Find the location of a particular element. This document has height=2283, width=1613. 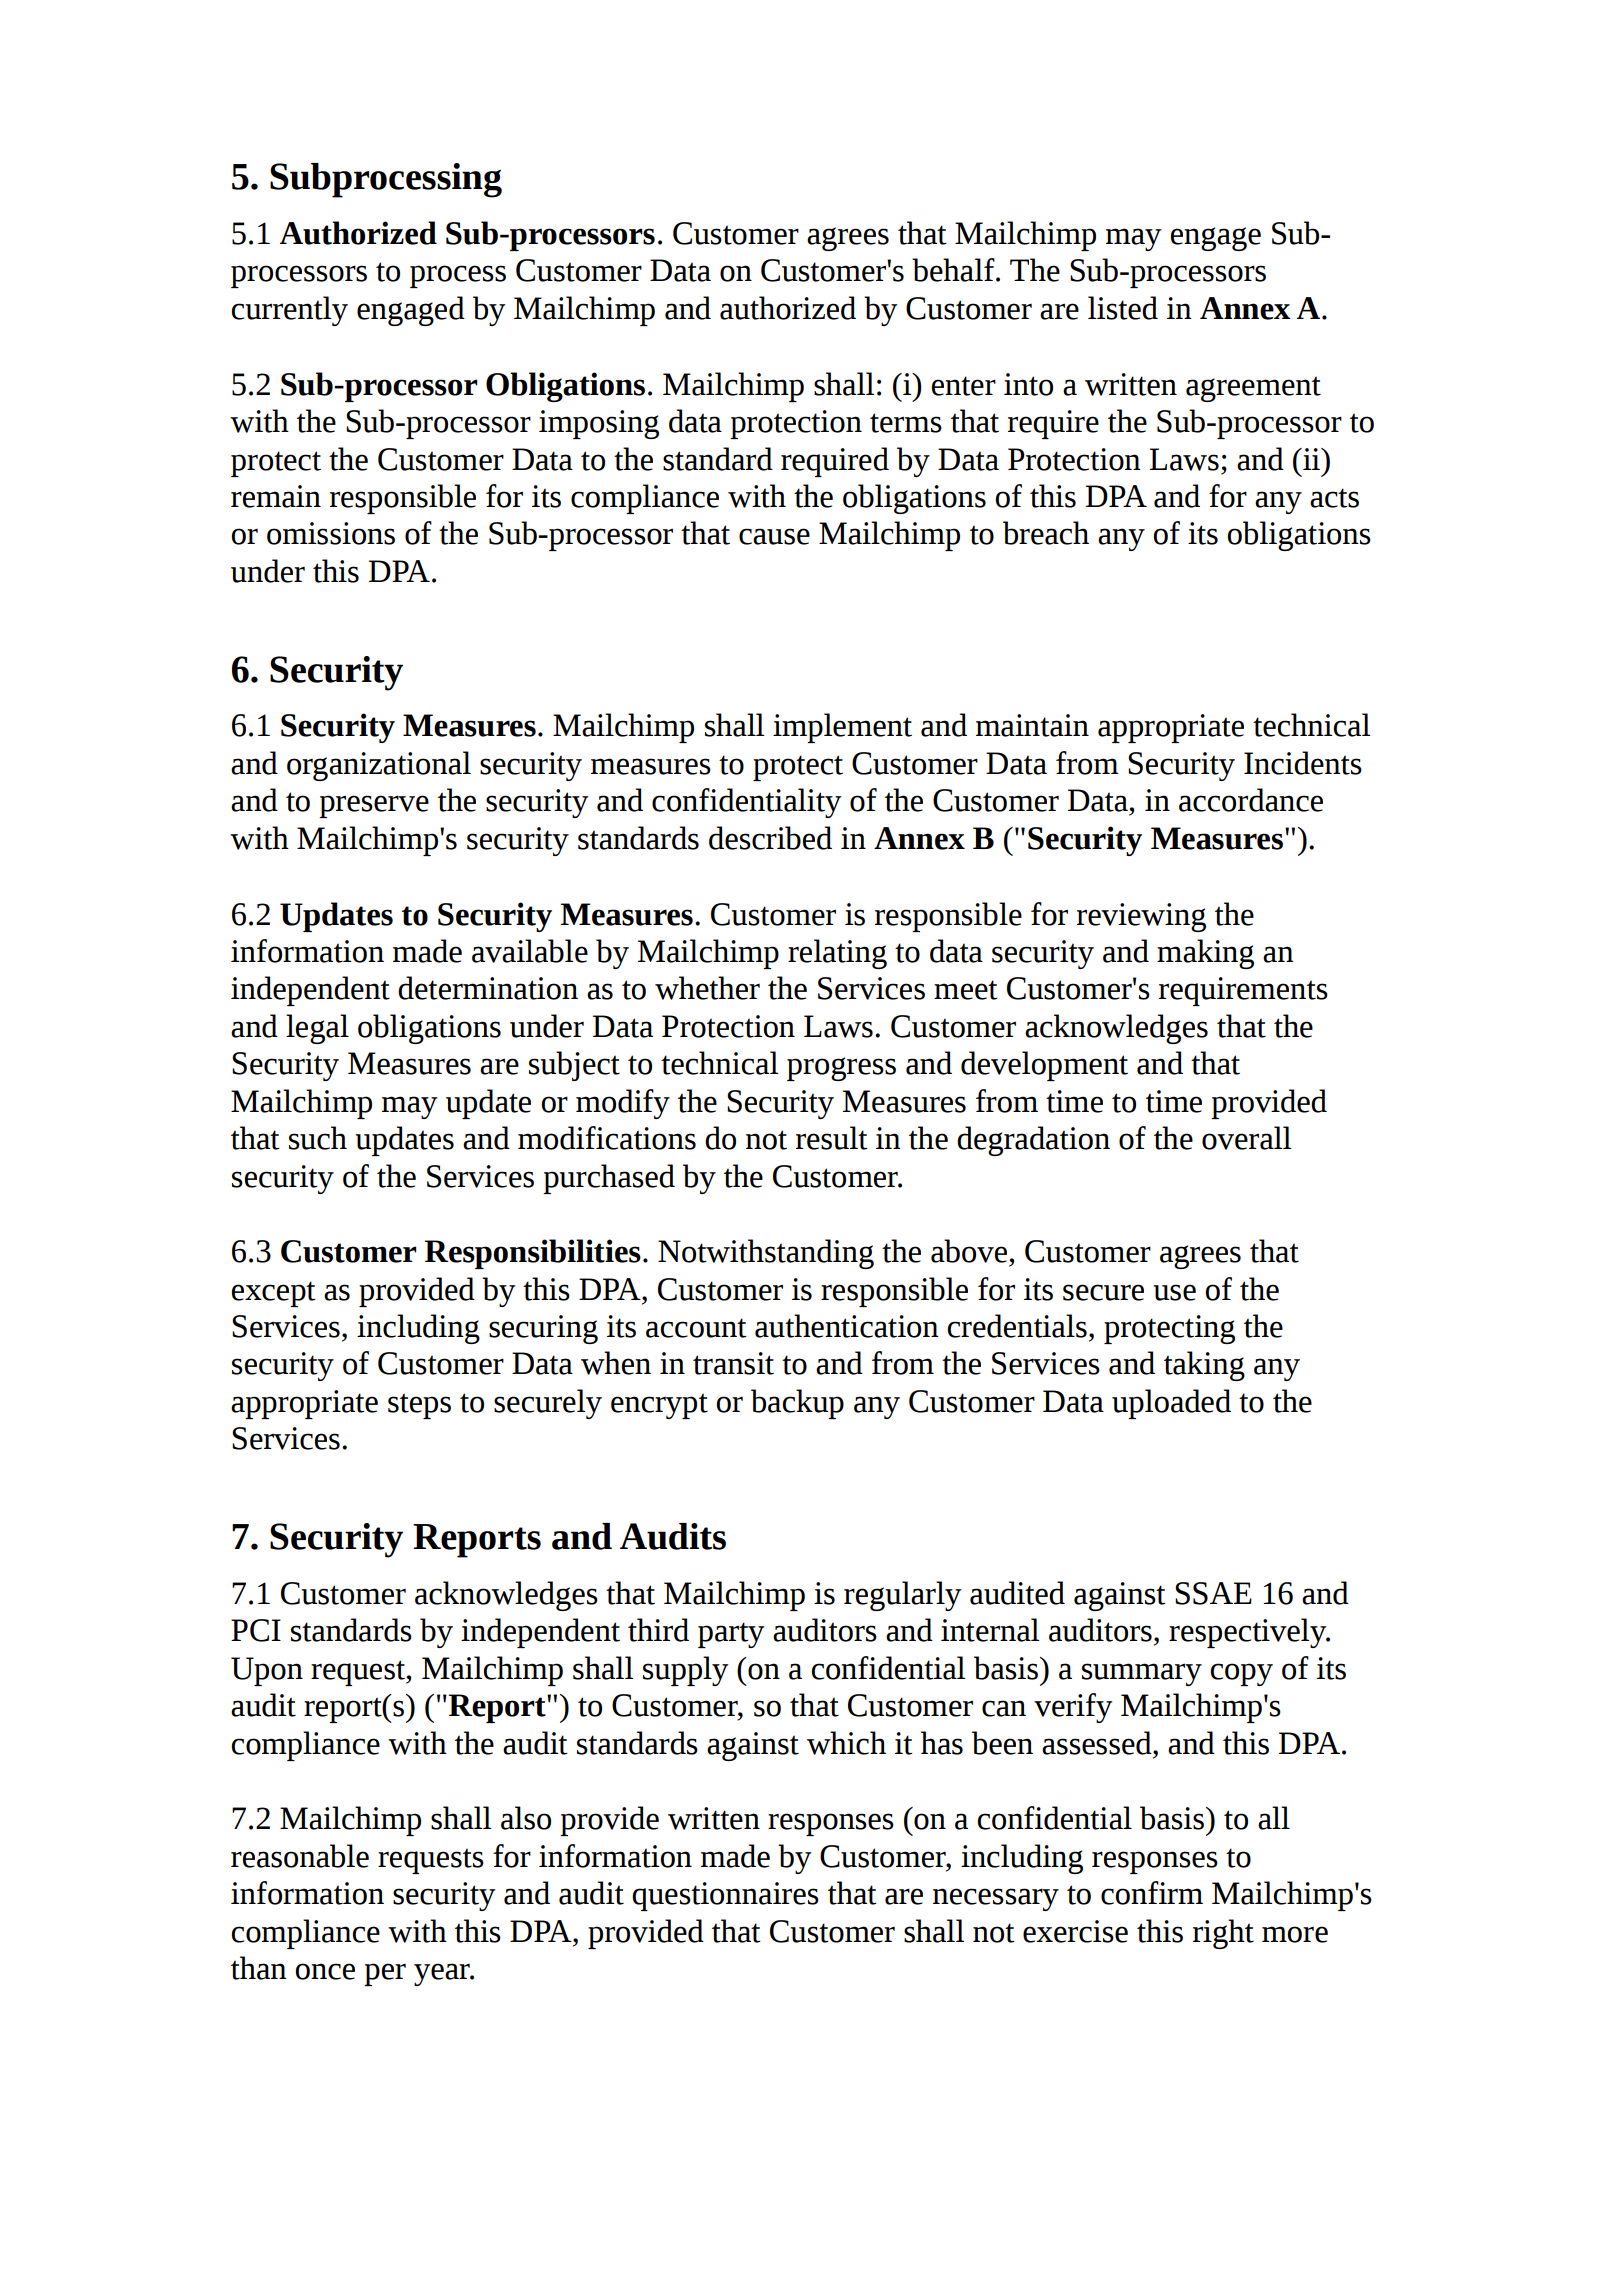

implement is located at coordinates (842, 728).
